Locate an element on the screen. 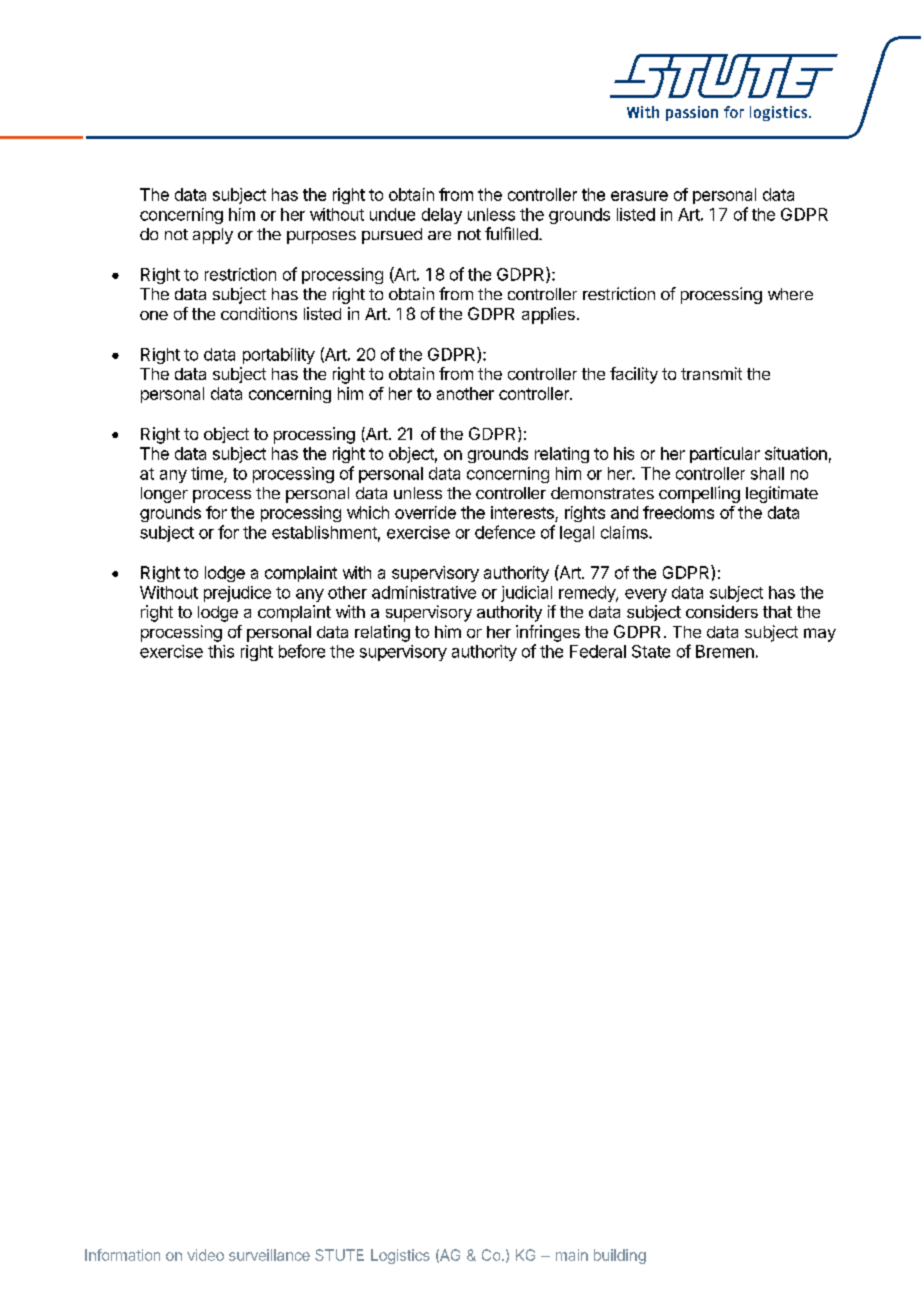  Logistics is located at coordinates (400, 1256).
